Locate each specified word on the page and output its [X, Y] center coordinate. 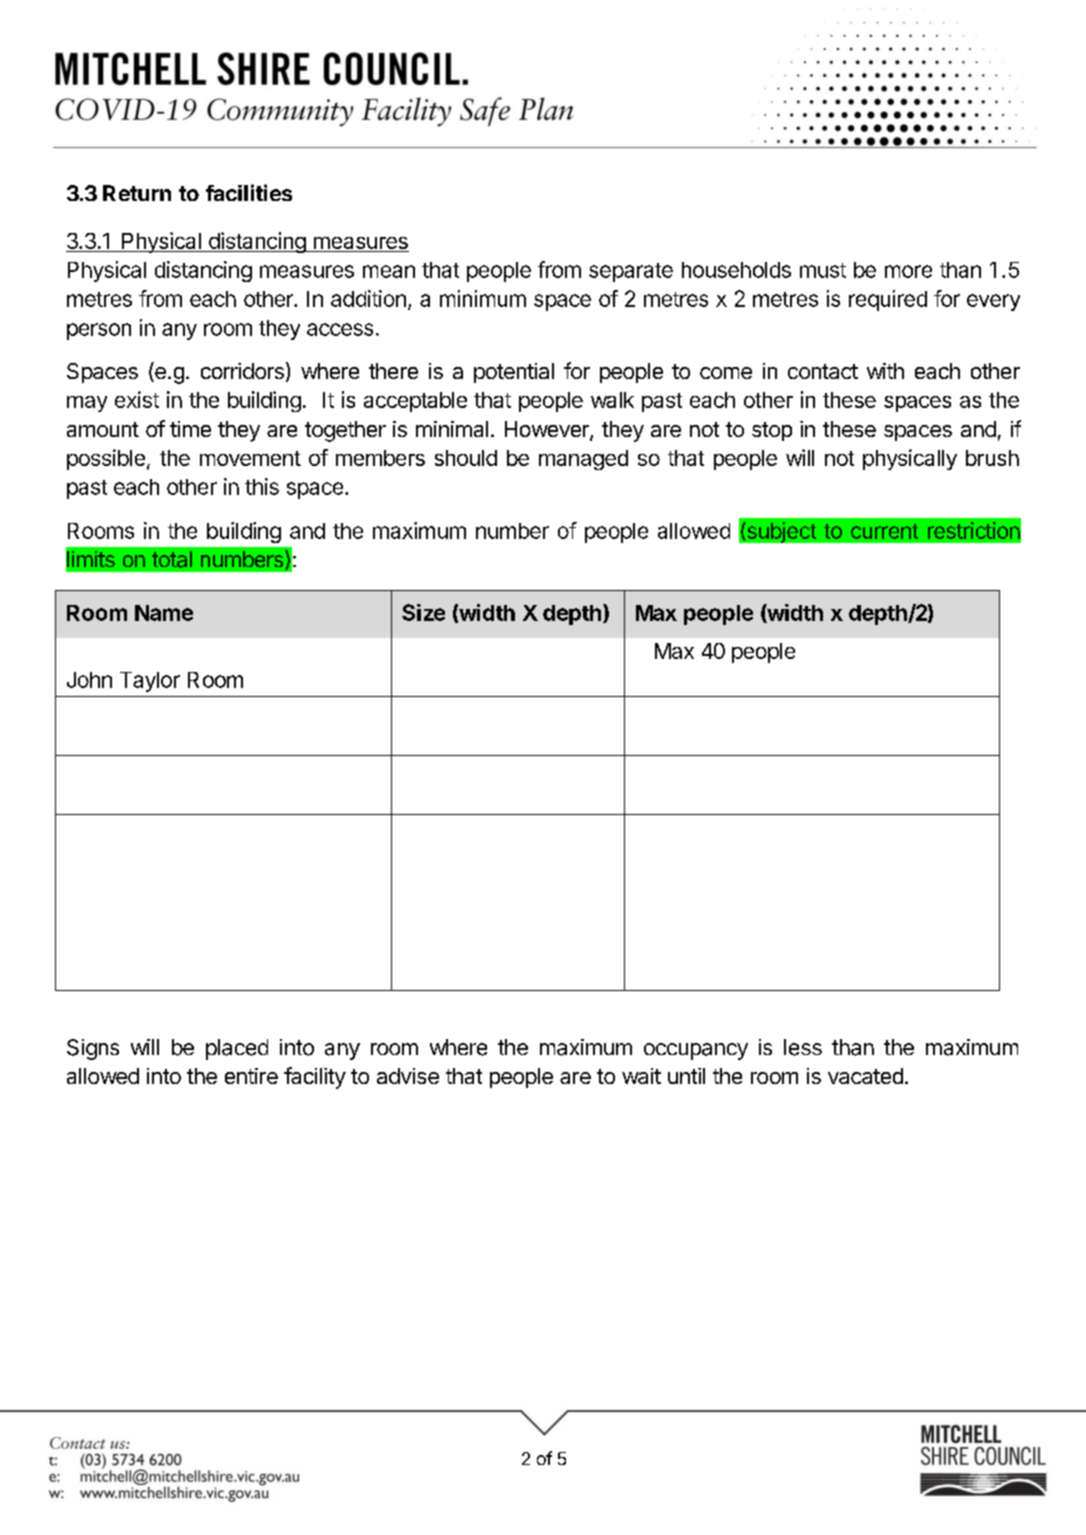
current [884, 531]
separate [631, 272]
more [908, 271]
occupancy [696, 1051]
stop [772, 431]
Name [164, 613]
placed [237, 1049]
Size [423, 612]
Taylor [150, 682]
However [548, 430]
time [190, 429]
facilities [249, 192]
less [803, 1047]
